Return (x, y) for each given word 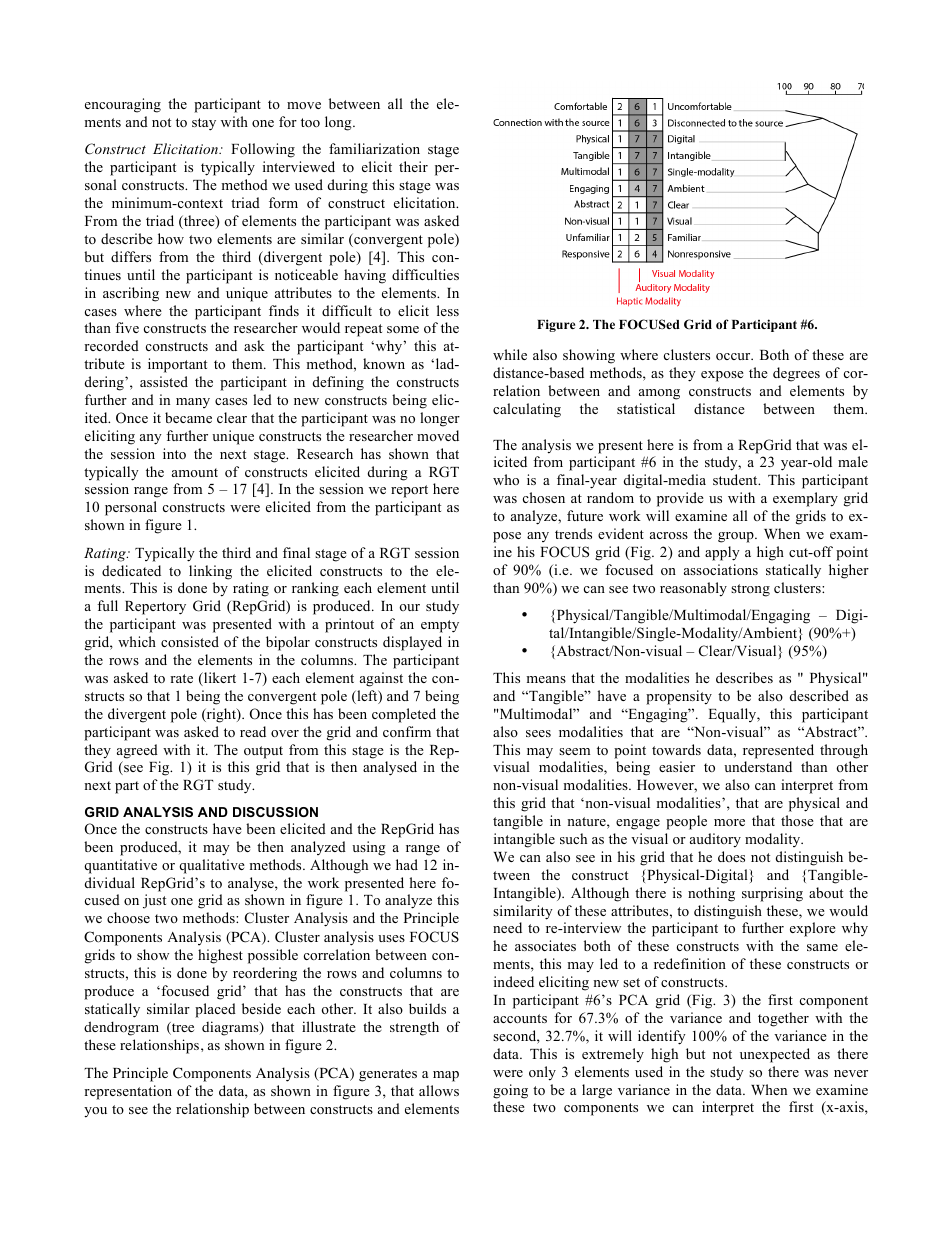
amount (195, 472)
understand (758, 766)
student (736, 479)
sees (538, 733)
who (506, 479)
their (413, 166)
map (446, 1076)
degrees (796, 374)
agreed (137, 751)
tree (182, 1028)
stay (204, 124)
